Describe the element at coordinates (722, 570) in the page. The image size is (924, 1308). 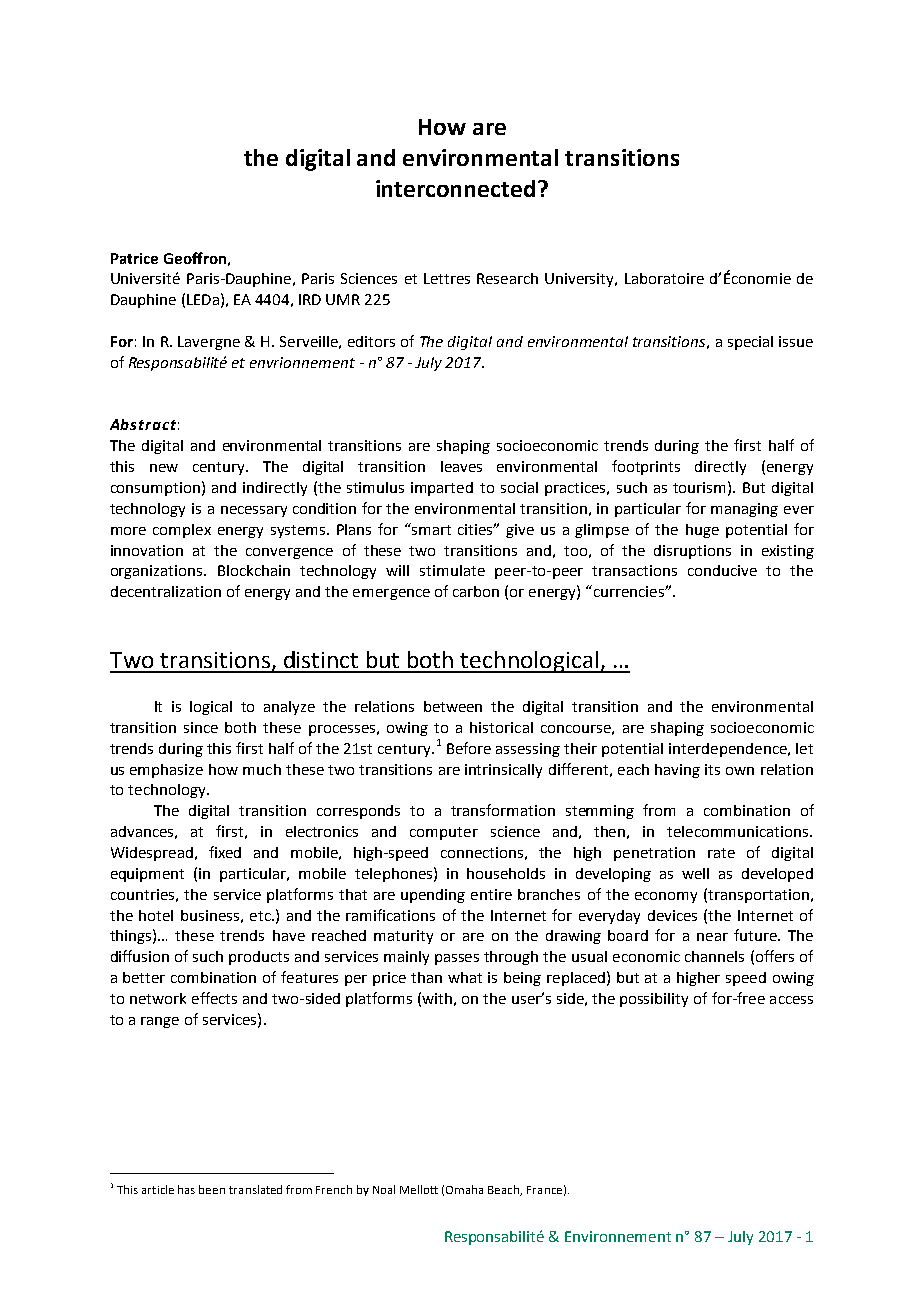
I see `conducive` at that location.
